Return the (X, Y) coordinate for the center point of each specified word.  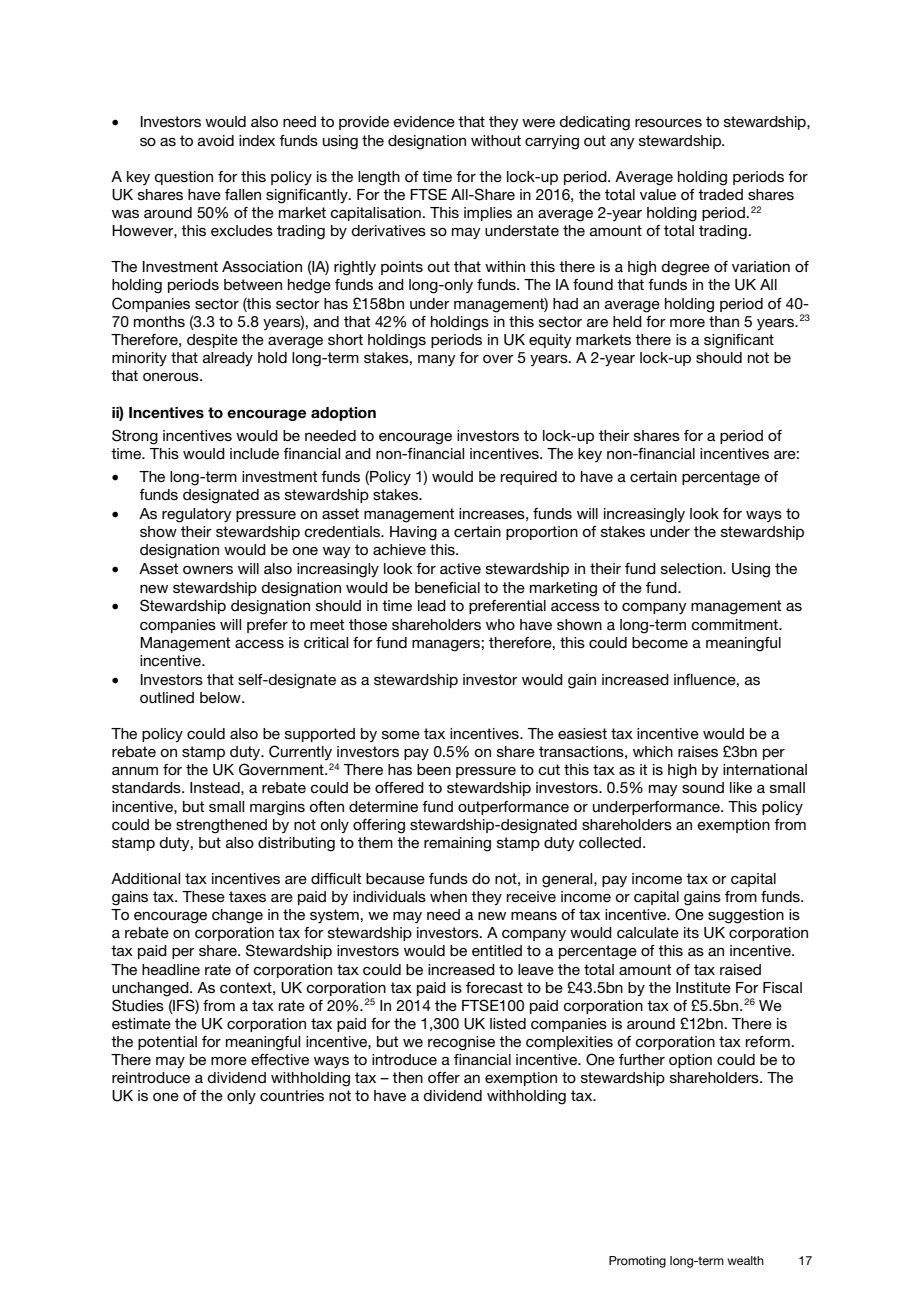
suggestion (746, 916)
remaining (457, 844)
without (496, 140)
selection (692, 568)
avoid (216, 140)
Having (413, 533)
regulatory (197, 515)
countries (292, 1095)
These (203, 896)
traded (720, 194)
